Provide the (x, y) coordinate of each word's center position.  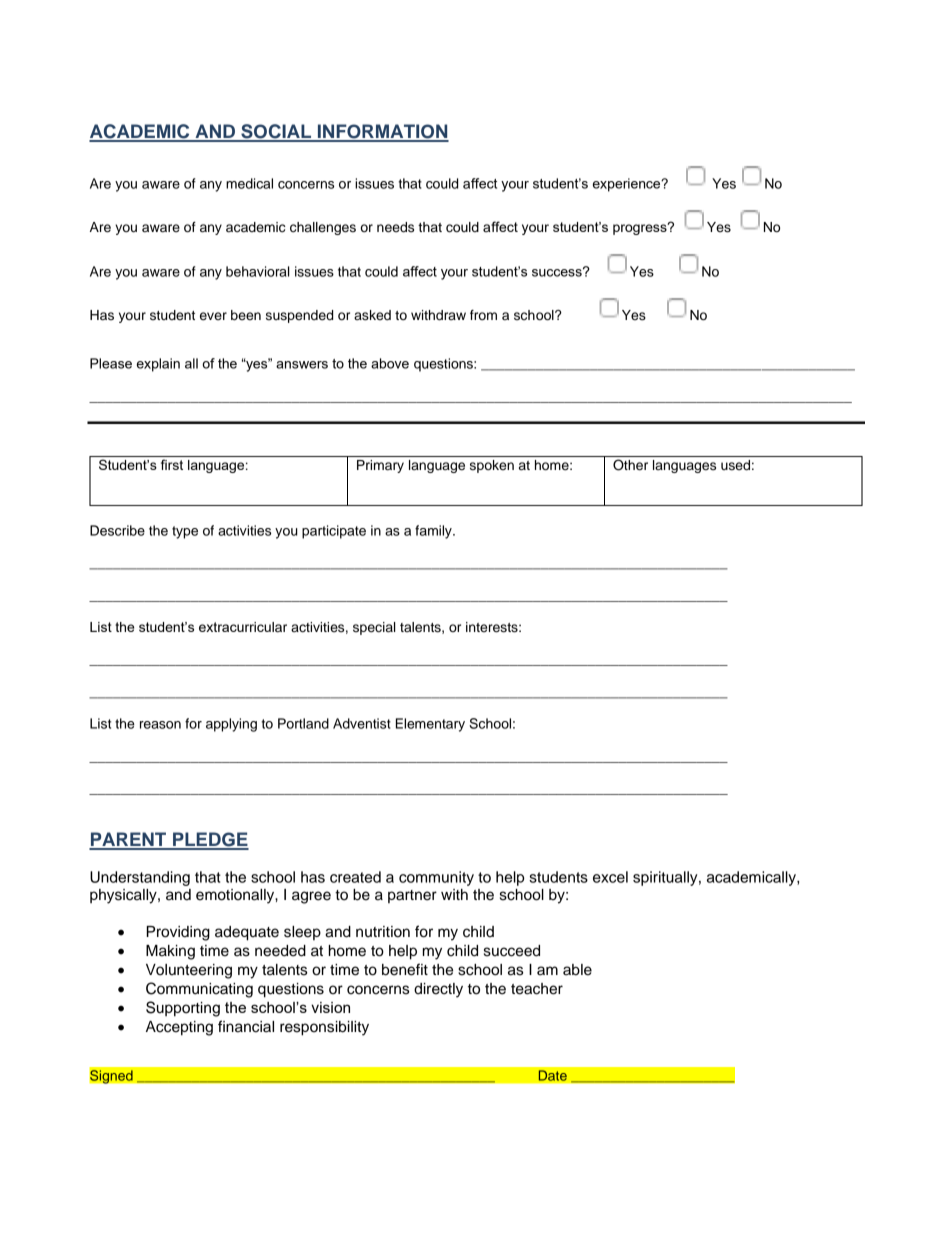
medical (249, 183)
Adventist (362, 723)
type (185, 532)
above (390, 363)
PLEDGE (210, 840)
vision (330, 1007)
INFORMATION (382, 132)
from (483, 315)
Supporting (183, 1009)
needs (395, 227)
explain (158, 365)
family (434, 532)
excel (610, 877)
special (374, 628)
